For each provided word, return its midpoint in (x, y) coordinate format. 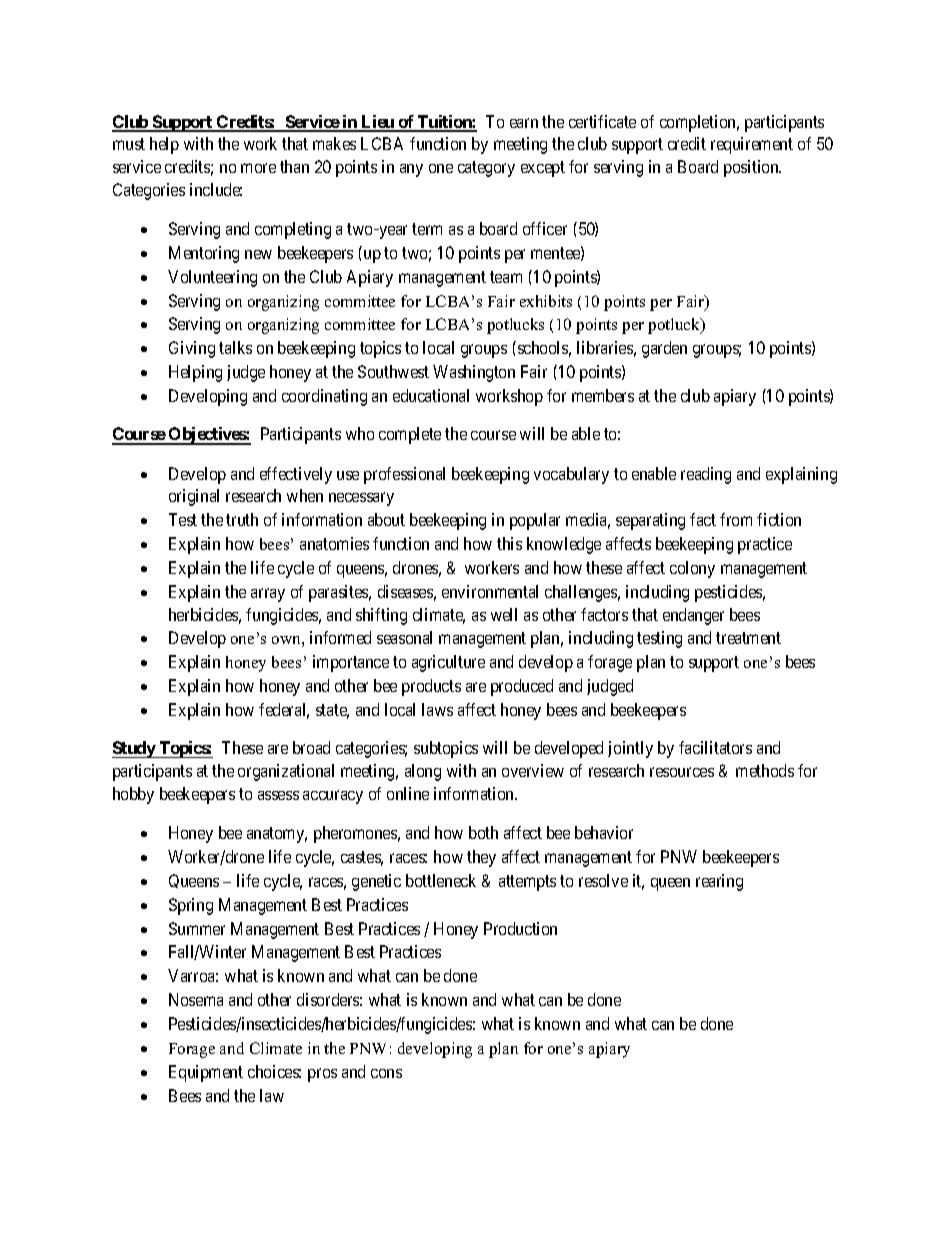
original (194, 497)
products (431, 687)
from (736, 519)
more (258, 168)
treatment (748, 638)
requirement (752, 145)
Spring (191, 906)
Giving (192, 349)
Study (134, 749)
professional (404, 475)
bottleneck (441, 880)
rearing (719, 882)
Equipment (206, 1073)
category (486, 169)
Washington (474, 373)
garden (664, 349)
